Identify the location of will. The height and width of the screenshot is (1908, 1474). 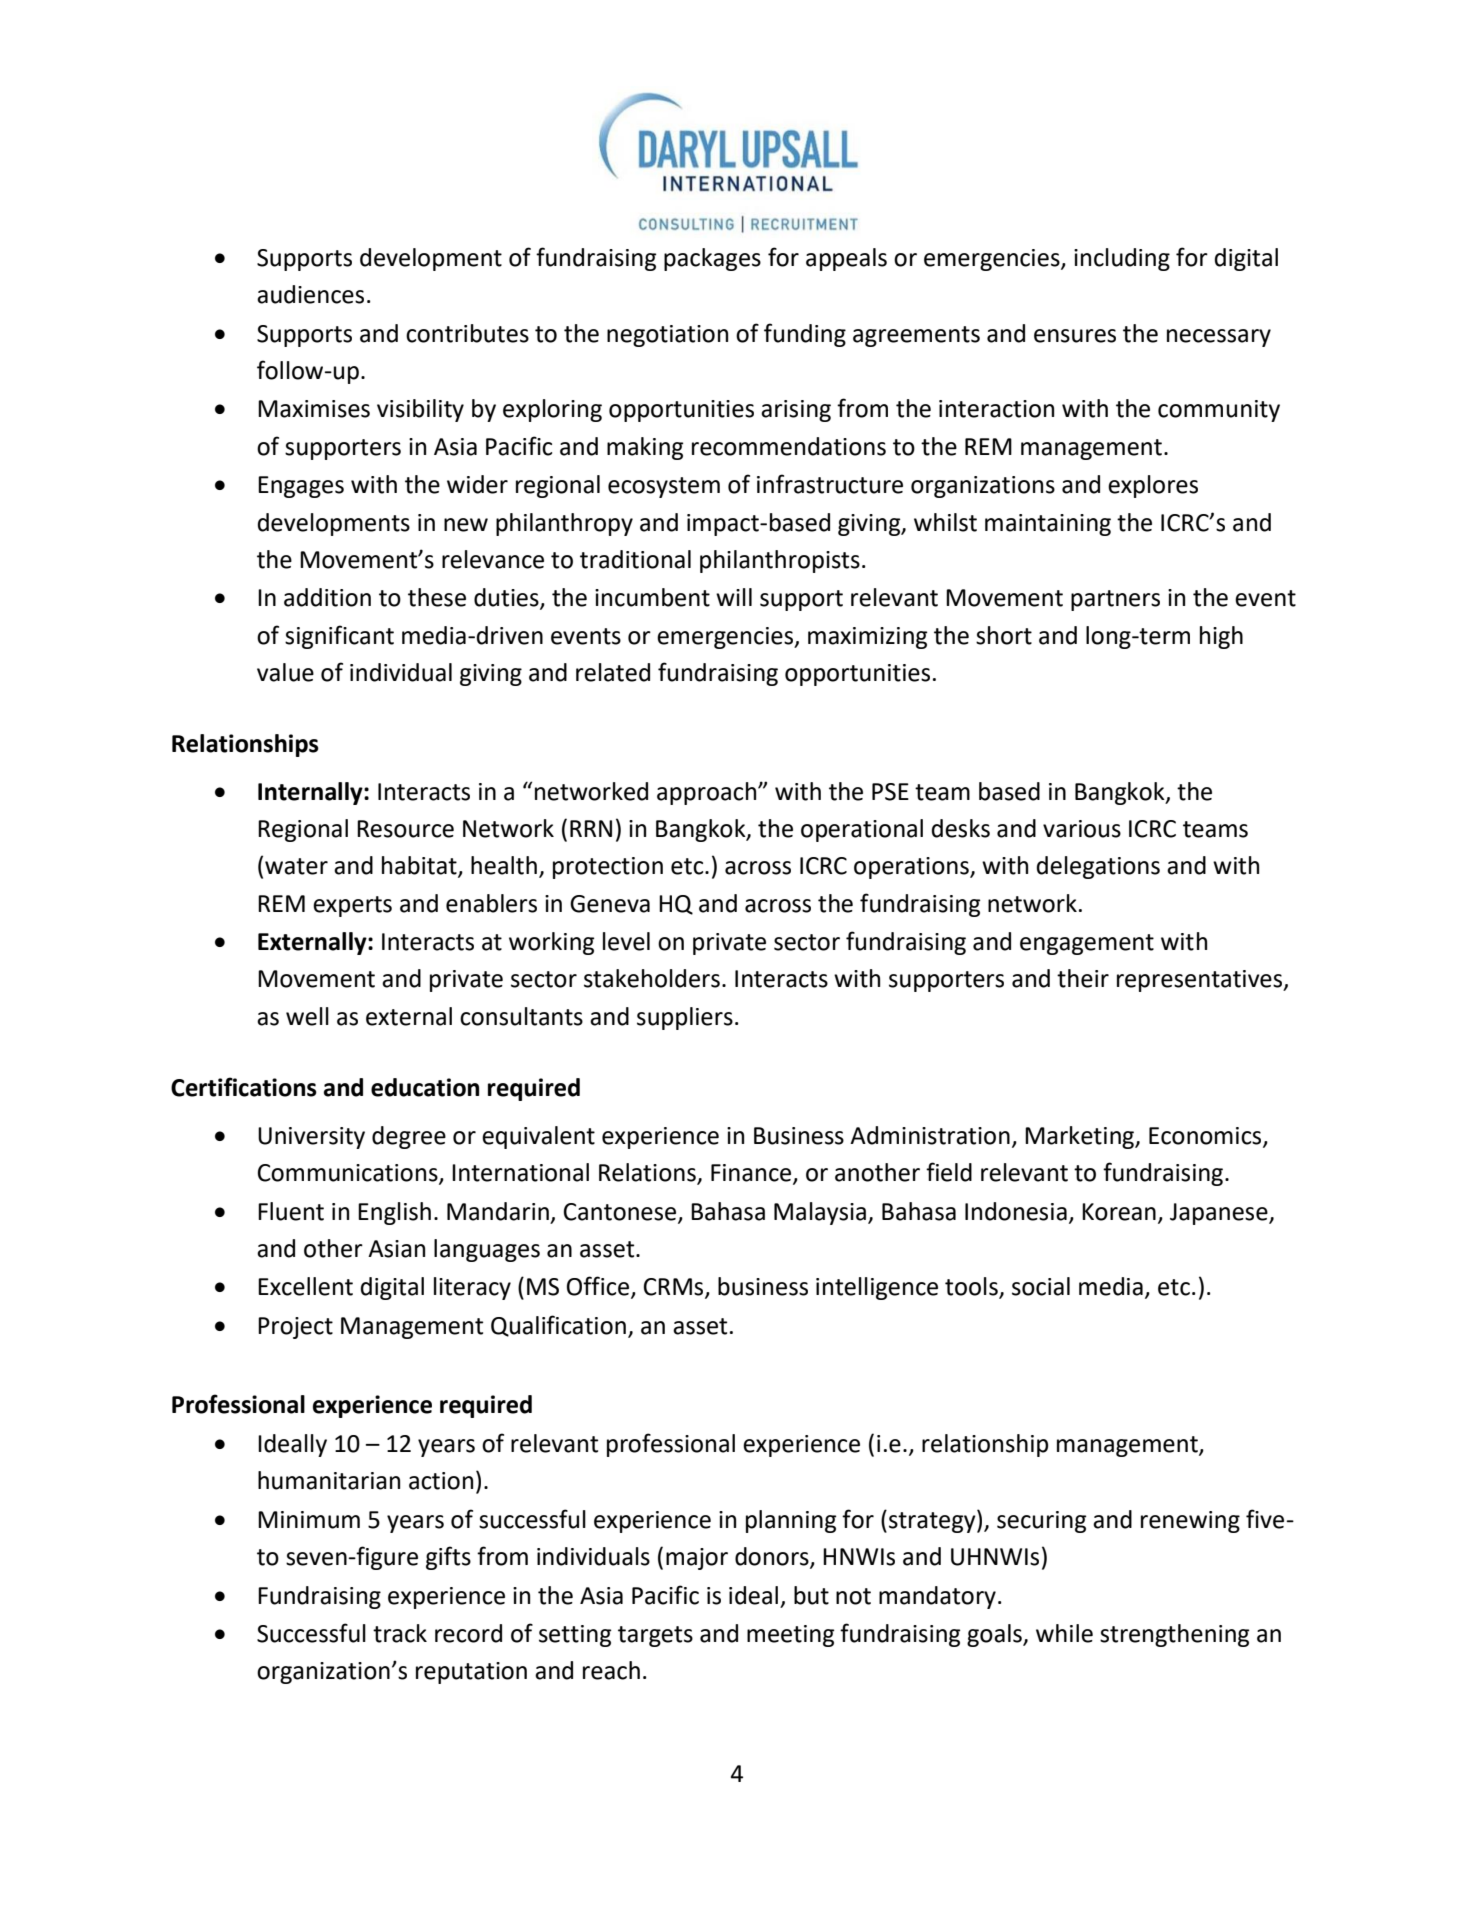
(734, 597).
